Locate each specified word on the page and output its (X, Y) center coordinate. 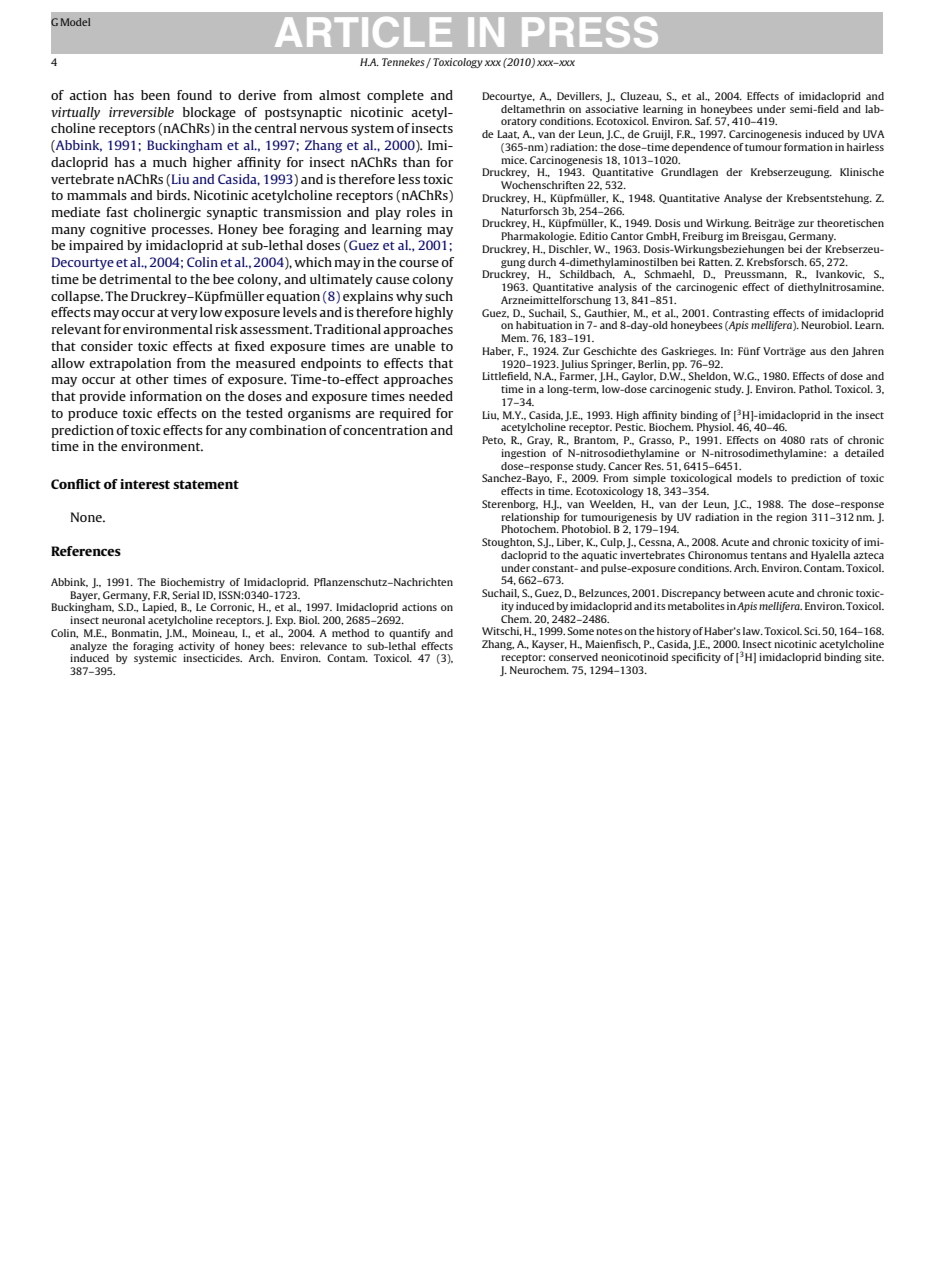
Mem (515, 338)
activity (196, 647)
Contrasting (741, 314)
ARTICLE (363, 32)
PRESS (590, 32)
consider (107, 346)
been (155, 95)
